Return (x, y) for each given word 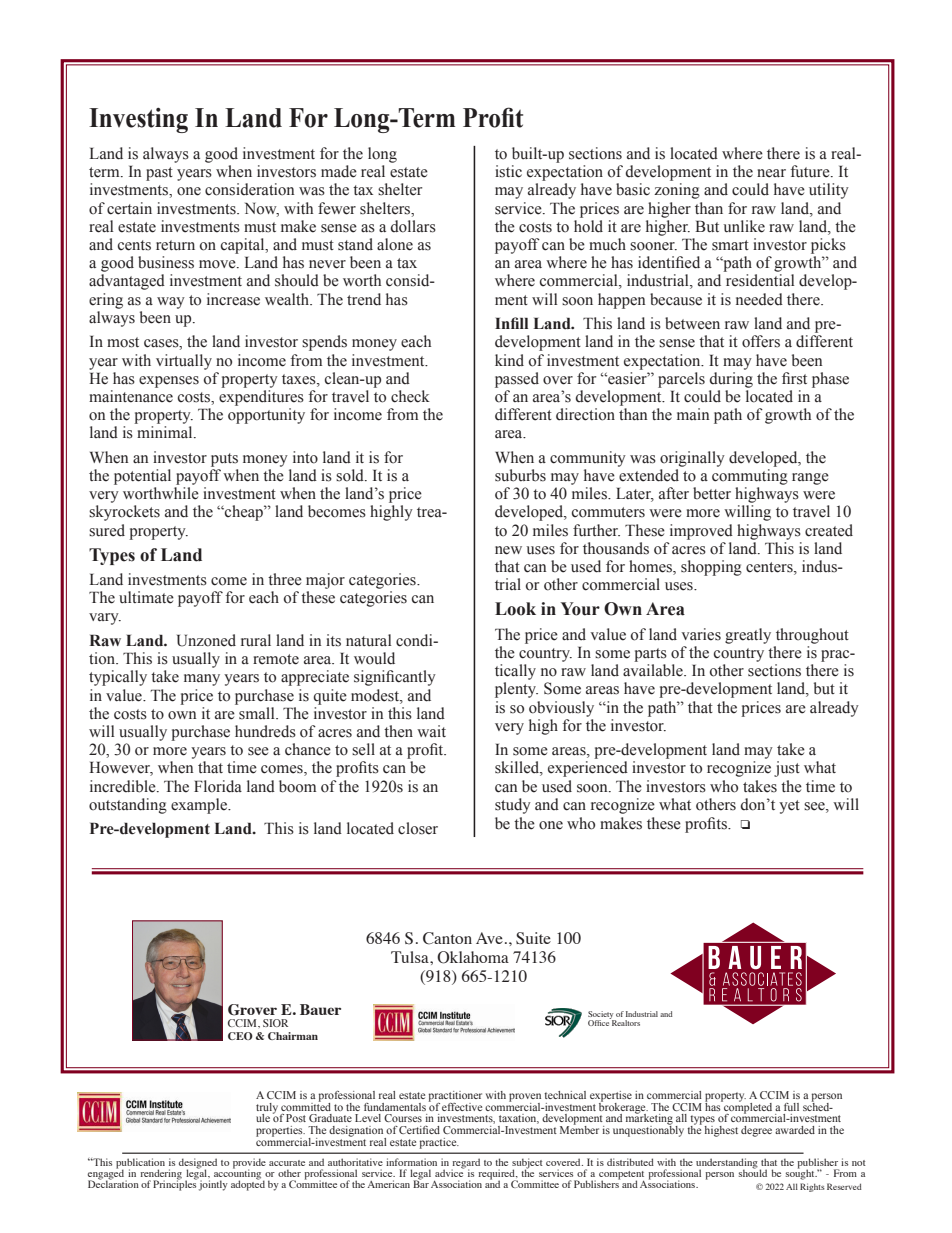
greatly (748, 636)
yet (789, 807)
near (771, 173)
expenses (169, 382)
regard (466, 1164)
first (794, 378)
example (200, 806)
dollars (413, 226)
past (159, 174)
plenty (516, 690)
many (202, 680)
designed (198, 1164)
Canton (447, 938)
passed (517, 380)
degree (756, 1131)
